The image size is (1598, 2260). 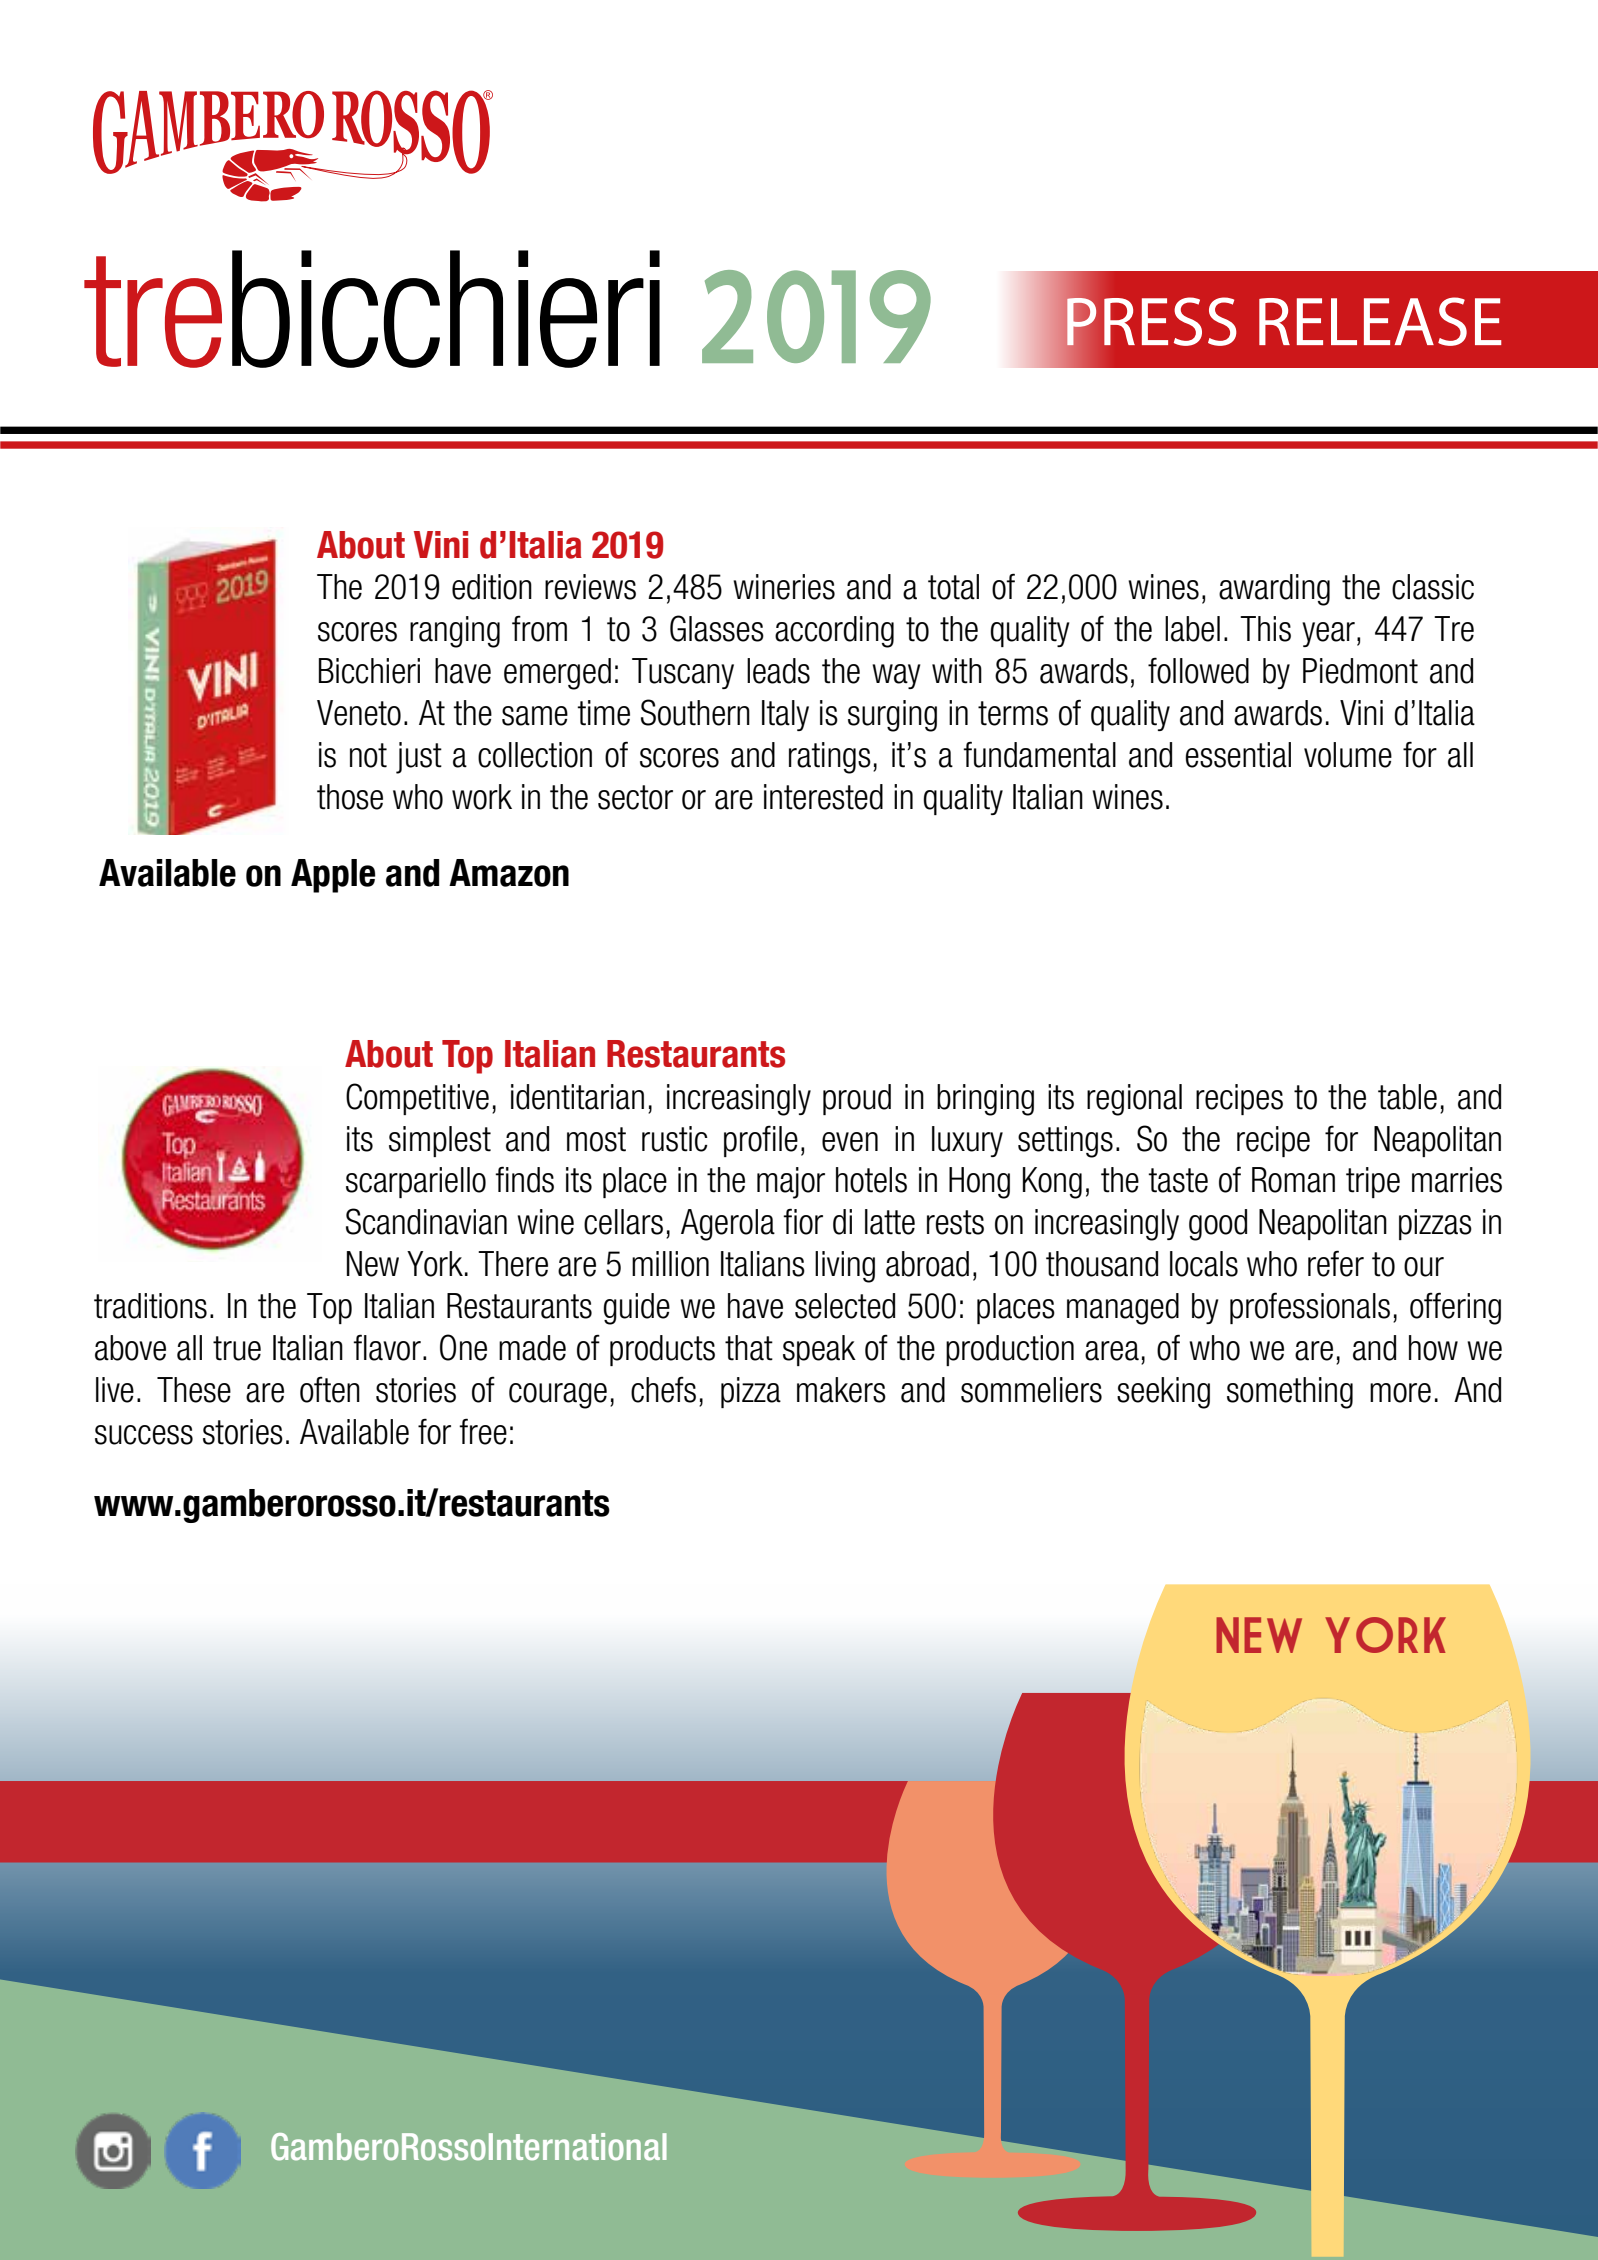 What do you see at coordinates (1348, 755) in the image?
I see `volume` at bounding box center [1348, 755].
